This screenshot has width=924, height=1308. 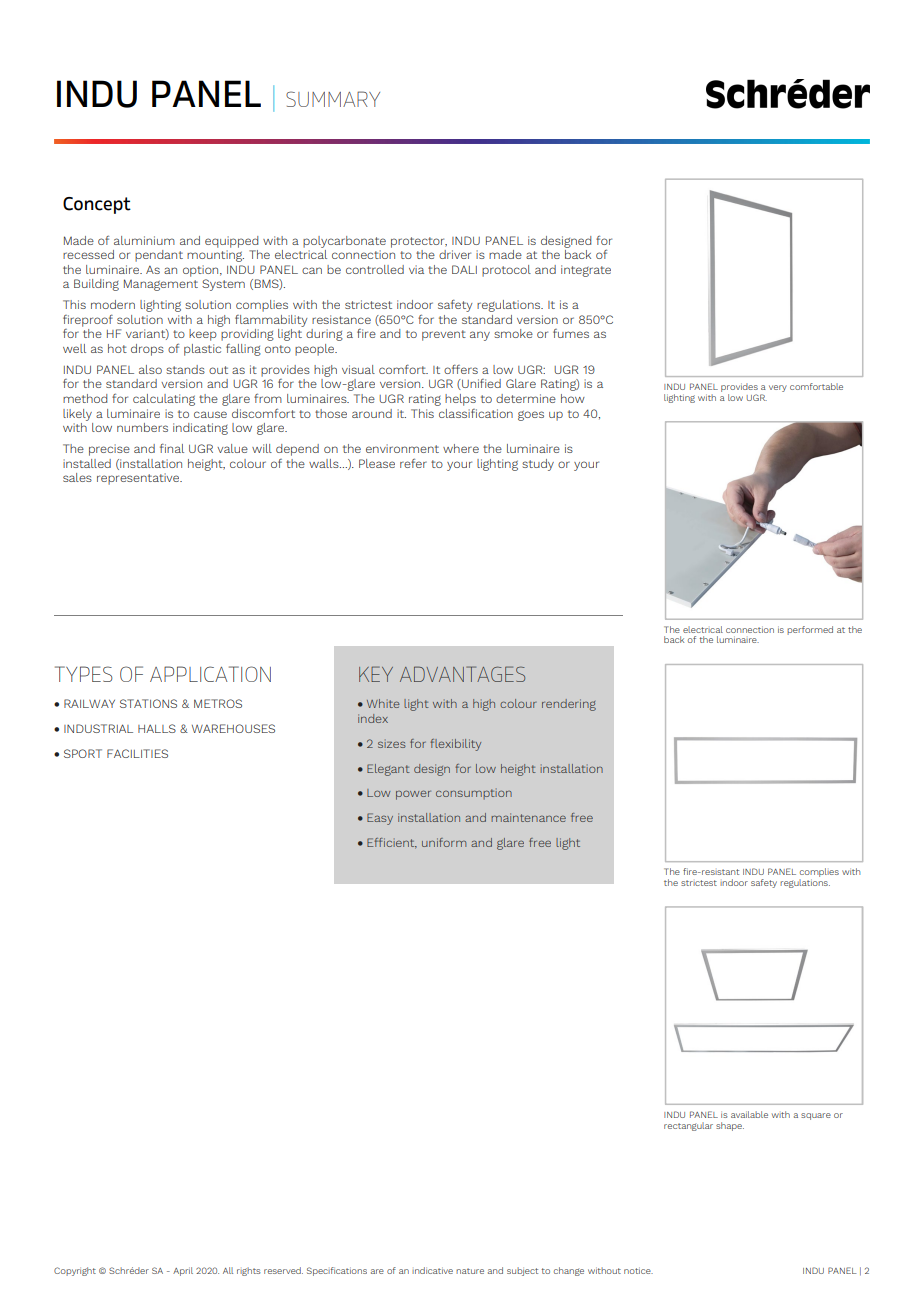 I want to click on ADVANTAGES, so click(x=462, y=674).
